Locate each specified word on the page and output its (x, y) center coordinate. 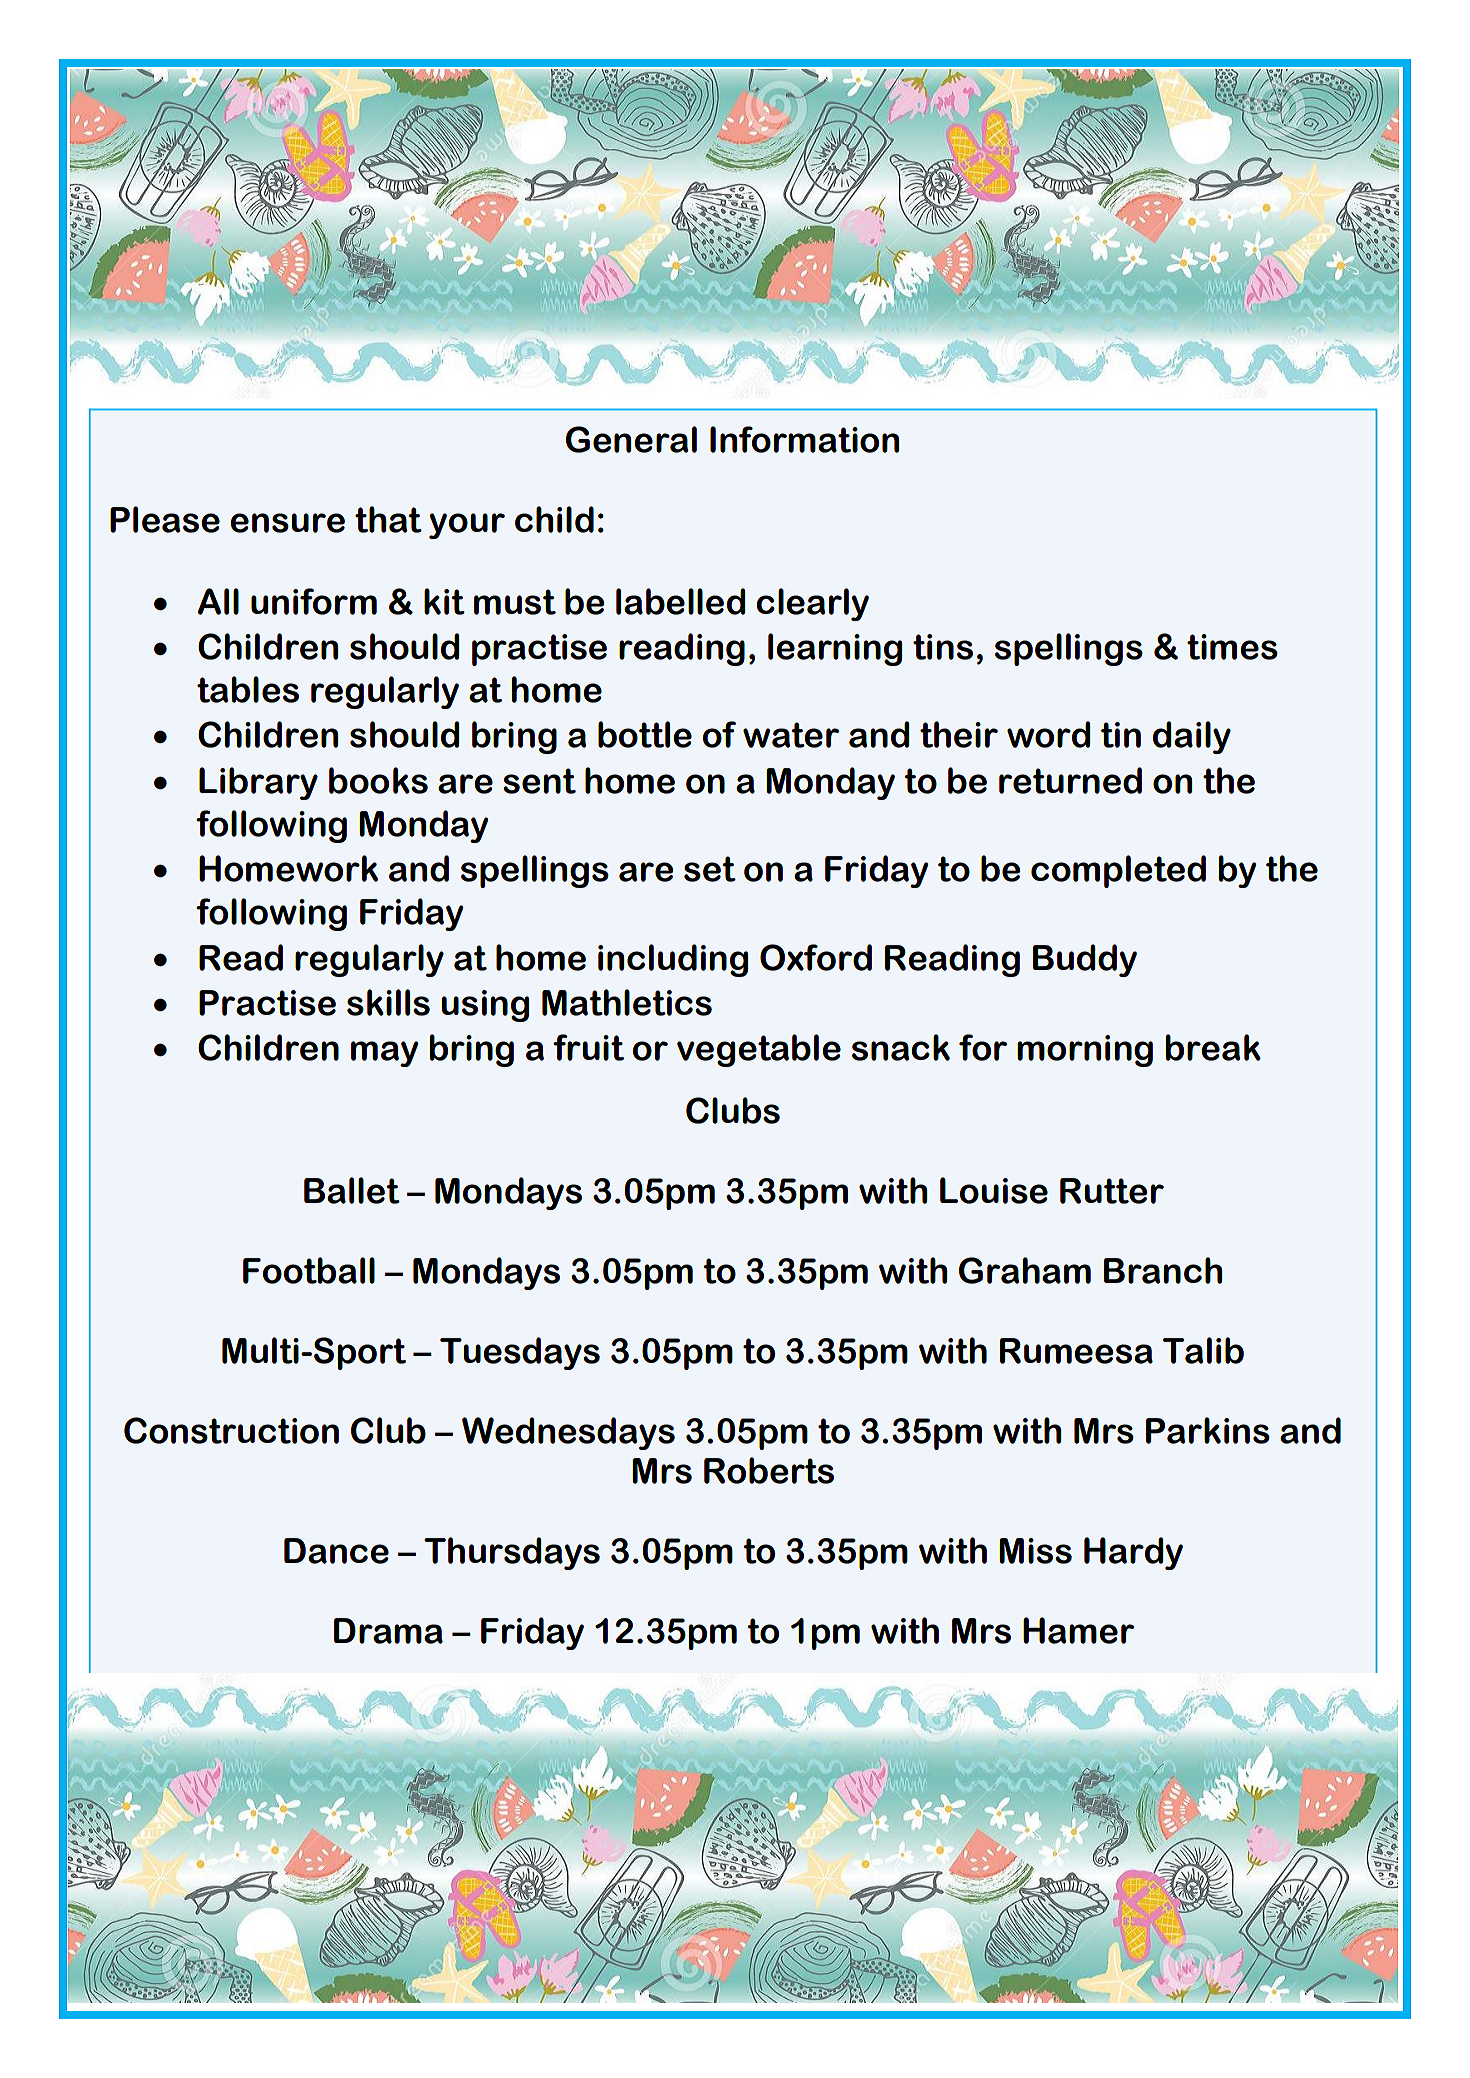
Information (804, 439)
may (385, 1054)
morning (1085, 1051)
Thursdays (512, 1553)
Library (258, 783)
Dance (336, 1551)
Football (309, 1270)
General (631, 439)
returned (1070, 780)
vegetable (759, 1050)
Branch (1163, 1270)
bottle (645, 734)
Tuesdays (520, 1353)
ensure (287, 523)
